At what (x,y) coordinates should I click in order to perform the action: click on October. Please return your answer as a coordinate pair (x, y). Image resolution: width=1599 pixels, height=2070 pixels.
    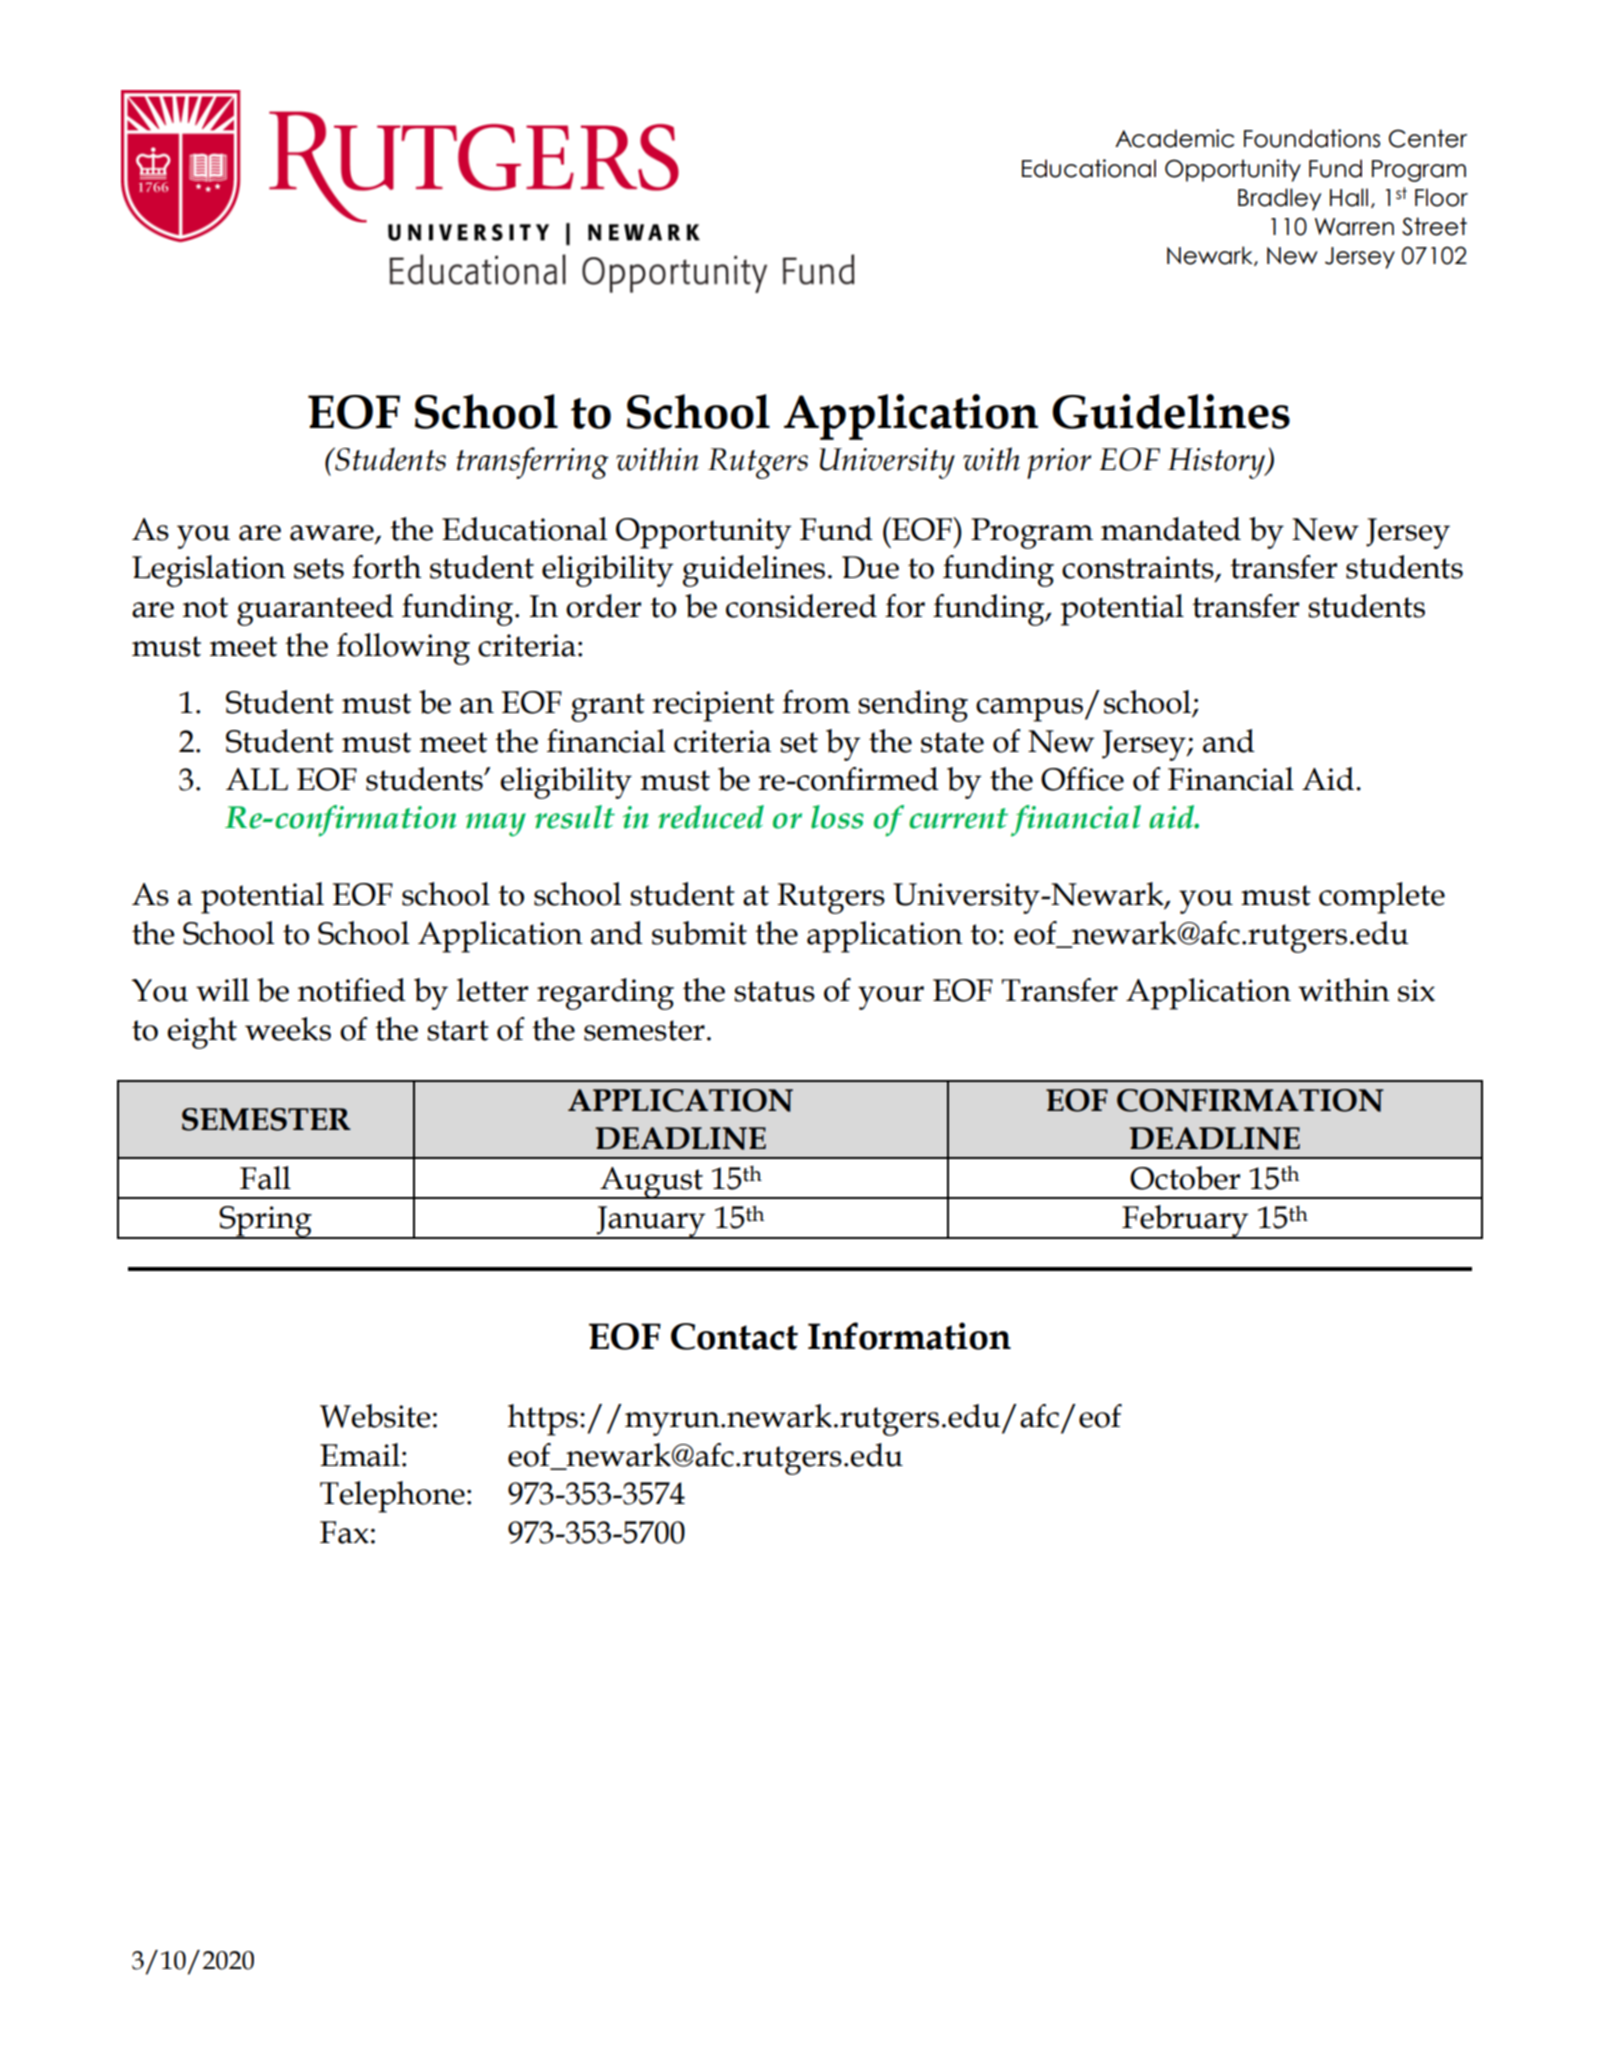
    Looking at the image, I should click on (1185, 1178).
